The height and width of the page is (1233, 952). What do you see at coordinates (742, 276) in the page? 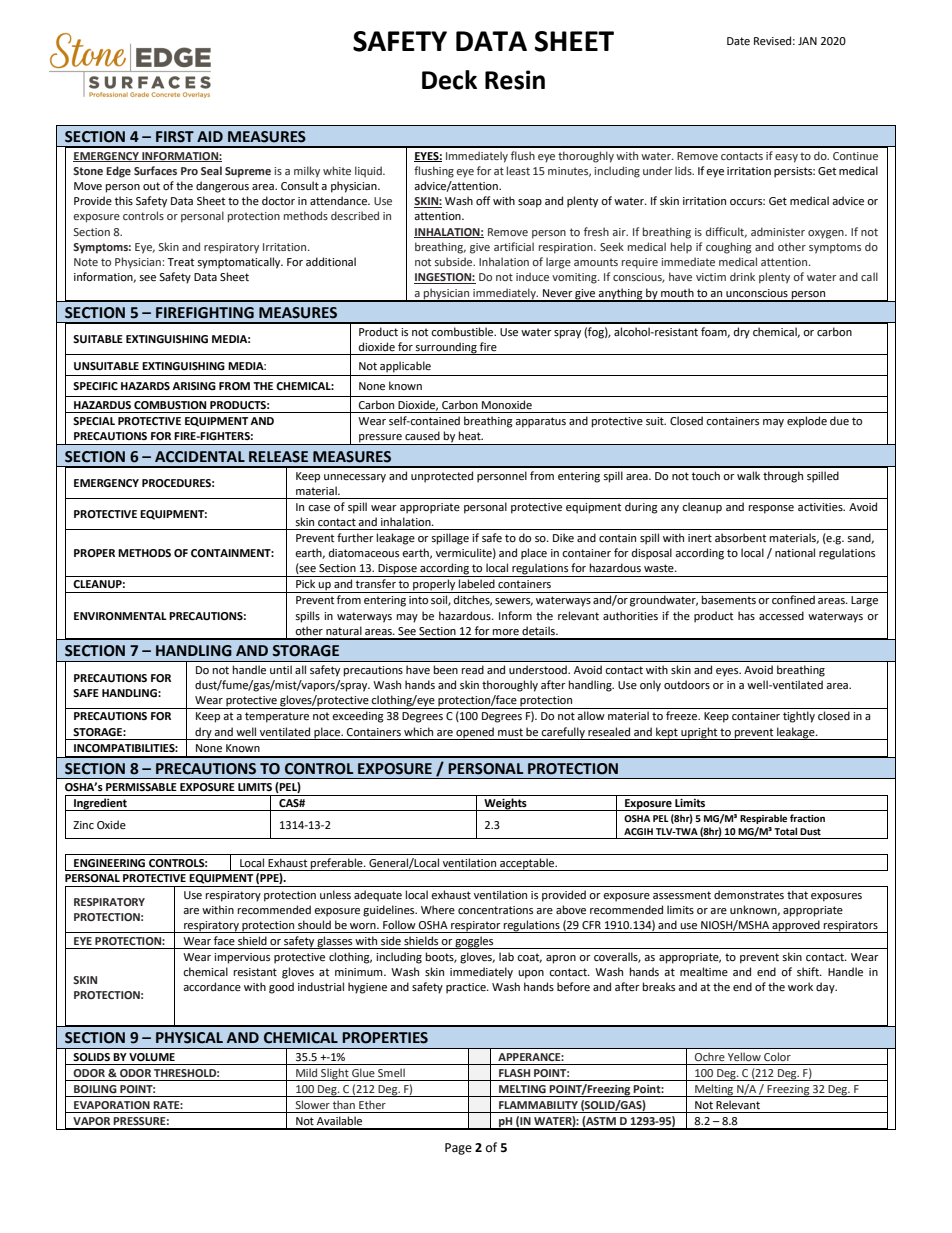
I see `drink` at bounding box center [742, 276].
